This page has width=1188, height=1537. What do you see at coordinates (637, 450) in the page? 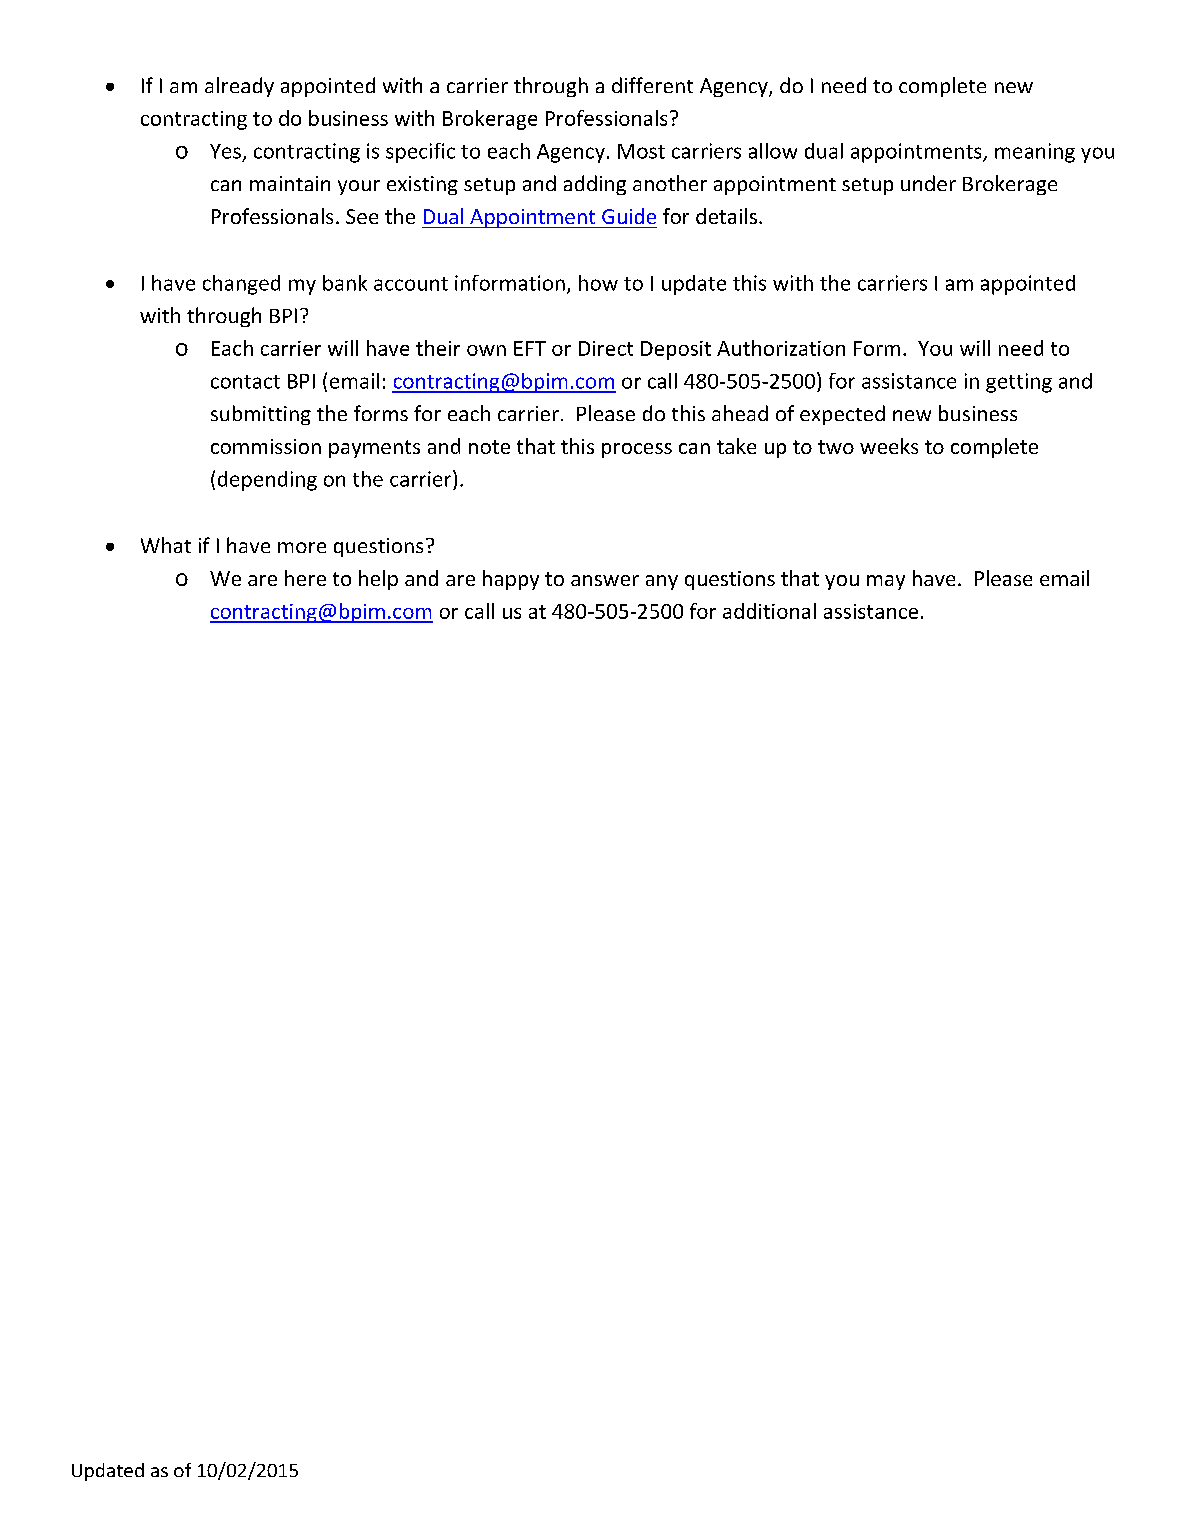
I see `process` at bounding box center [637, 450].
